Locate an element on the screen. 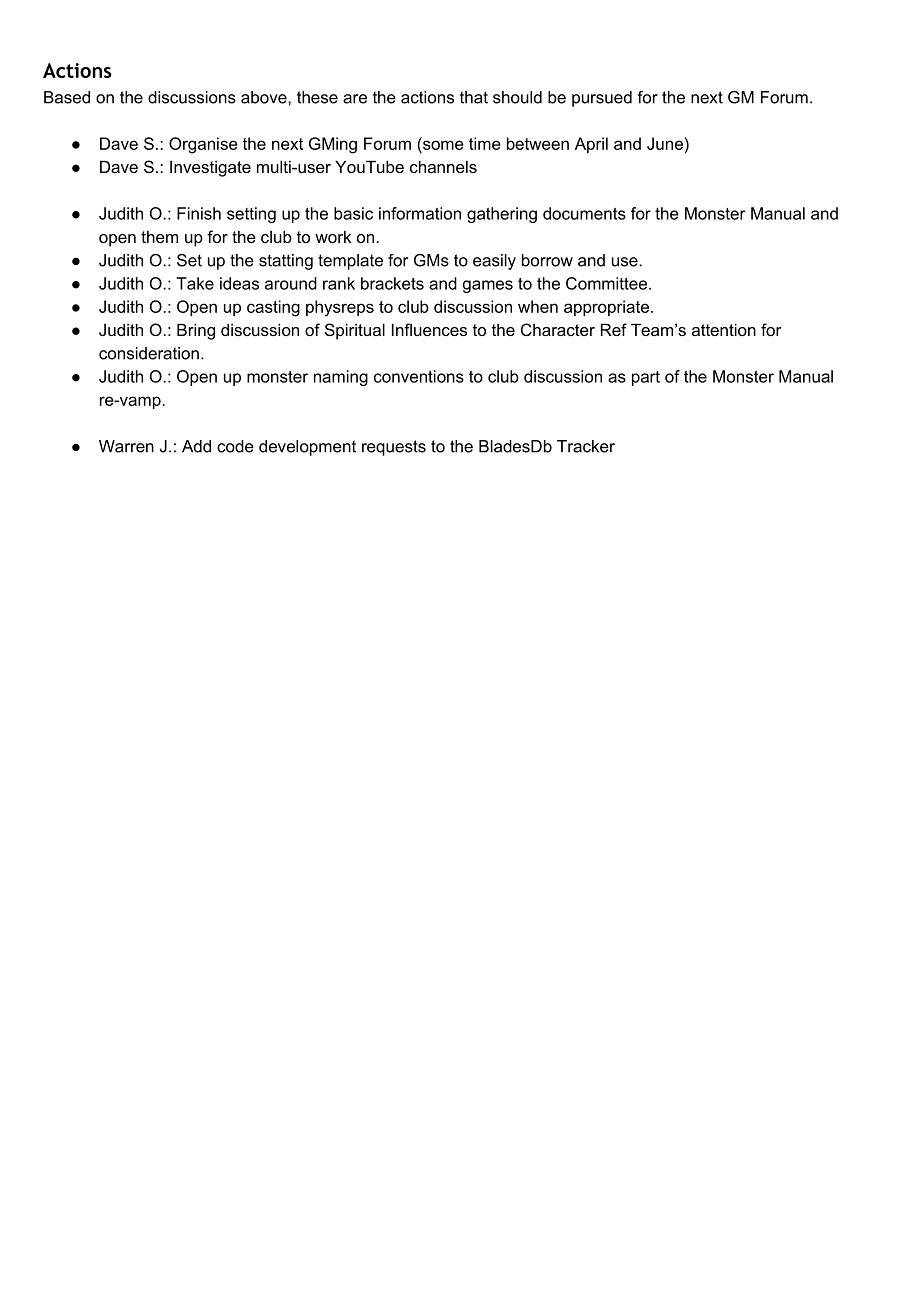 The height and width of the screenshot is (1307, 924). Ref is located at coordinates (614, 329).
